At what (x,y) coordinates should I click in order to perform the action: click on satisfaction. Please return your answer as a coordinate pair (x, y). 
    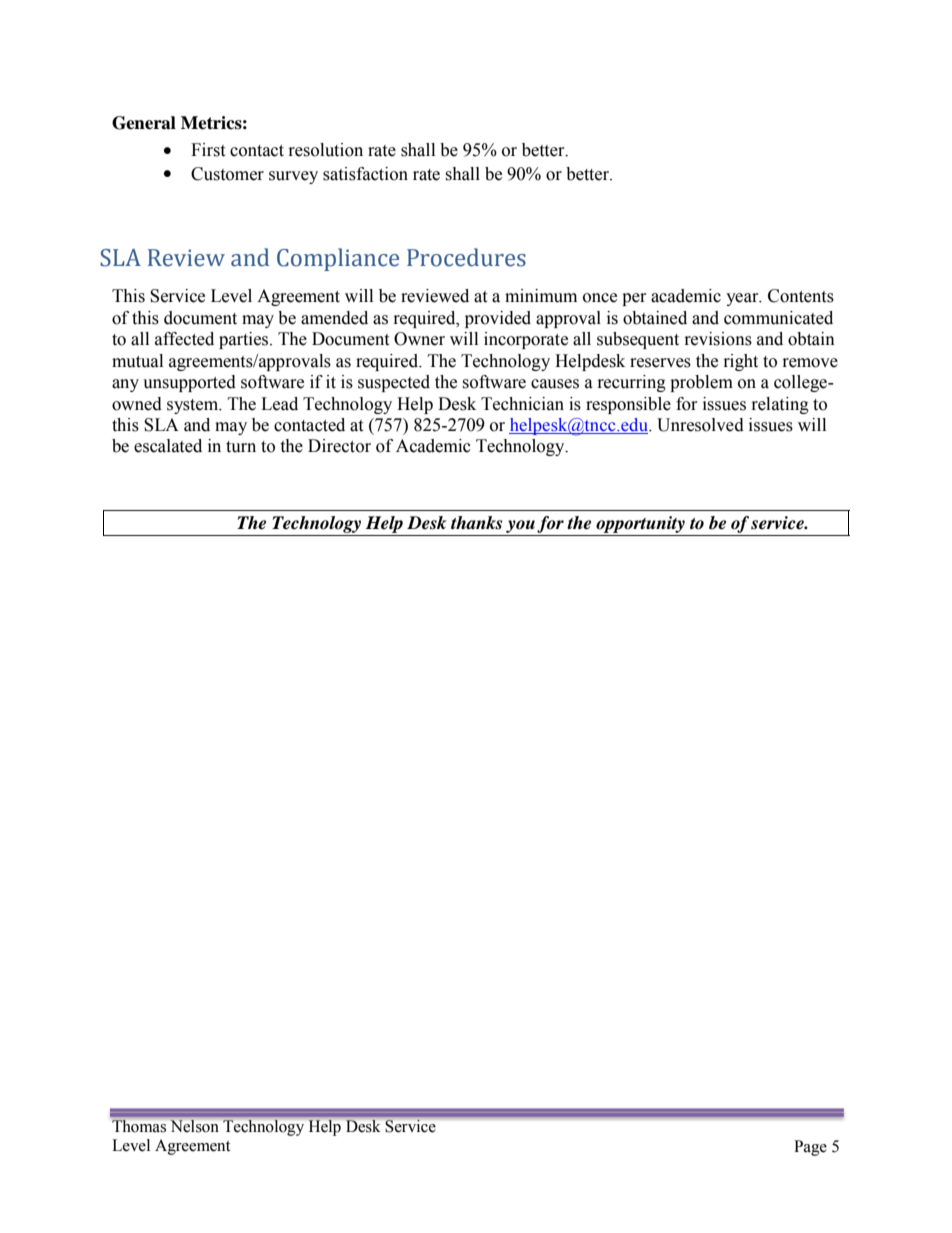
    Looking at the image, I should click on (365, 174).
